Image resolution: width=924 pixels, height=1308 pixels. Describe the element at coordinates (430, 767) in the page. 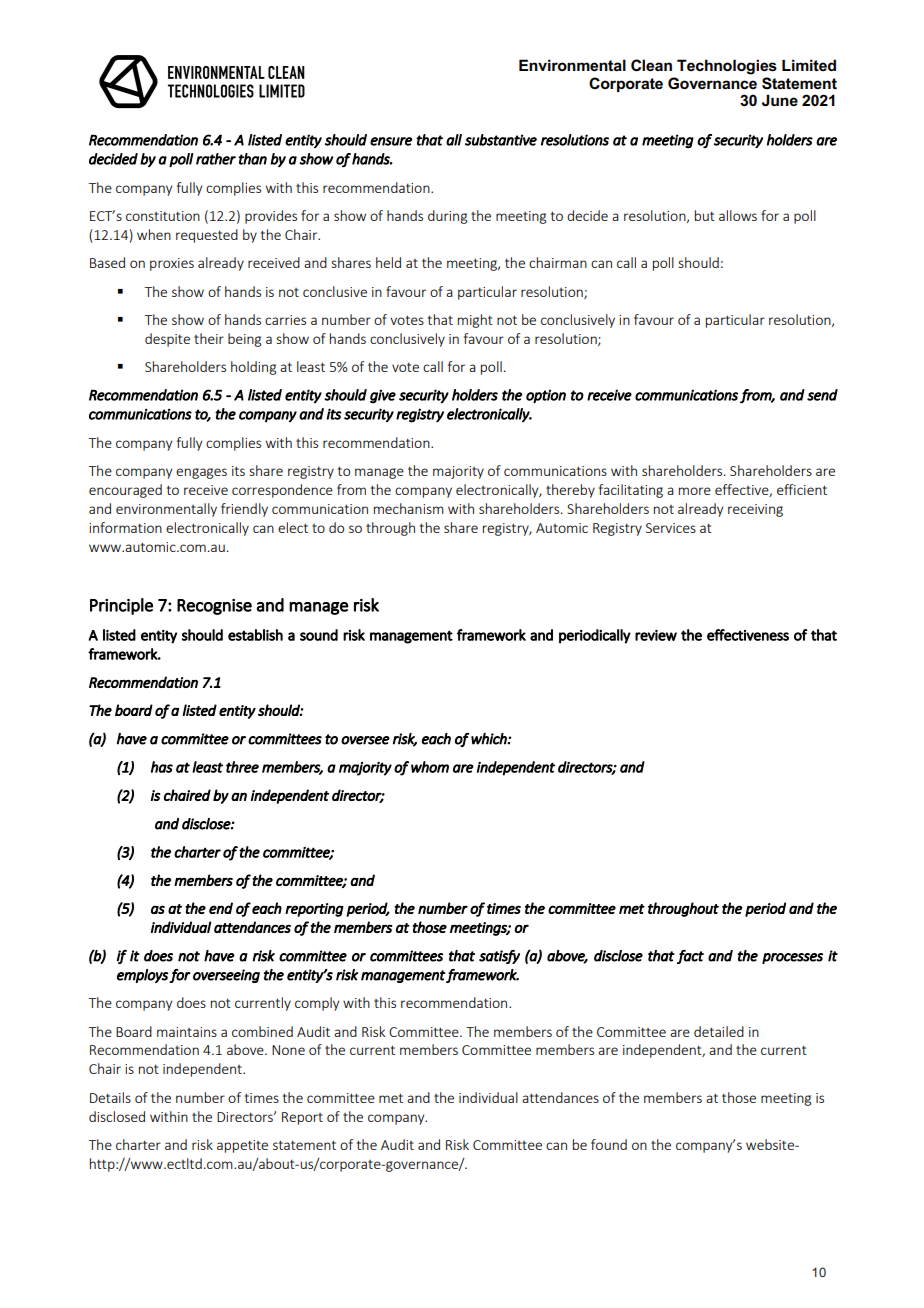

I see `whom` at that location.
